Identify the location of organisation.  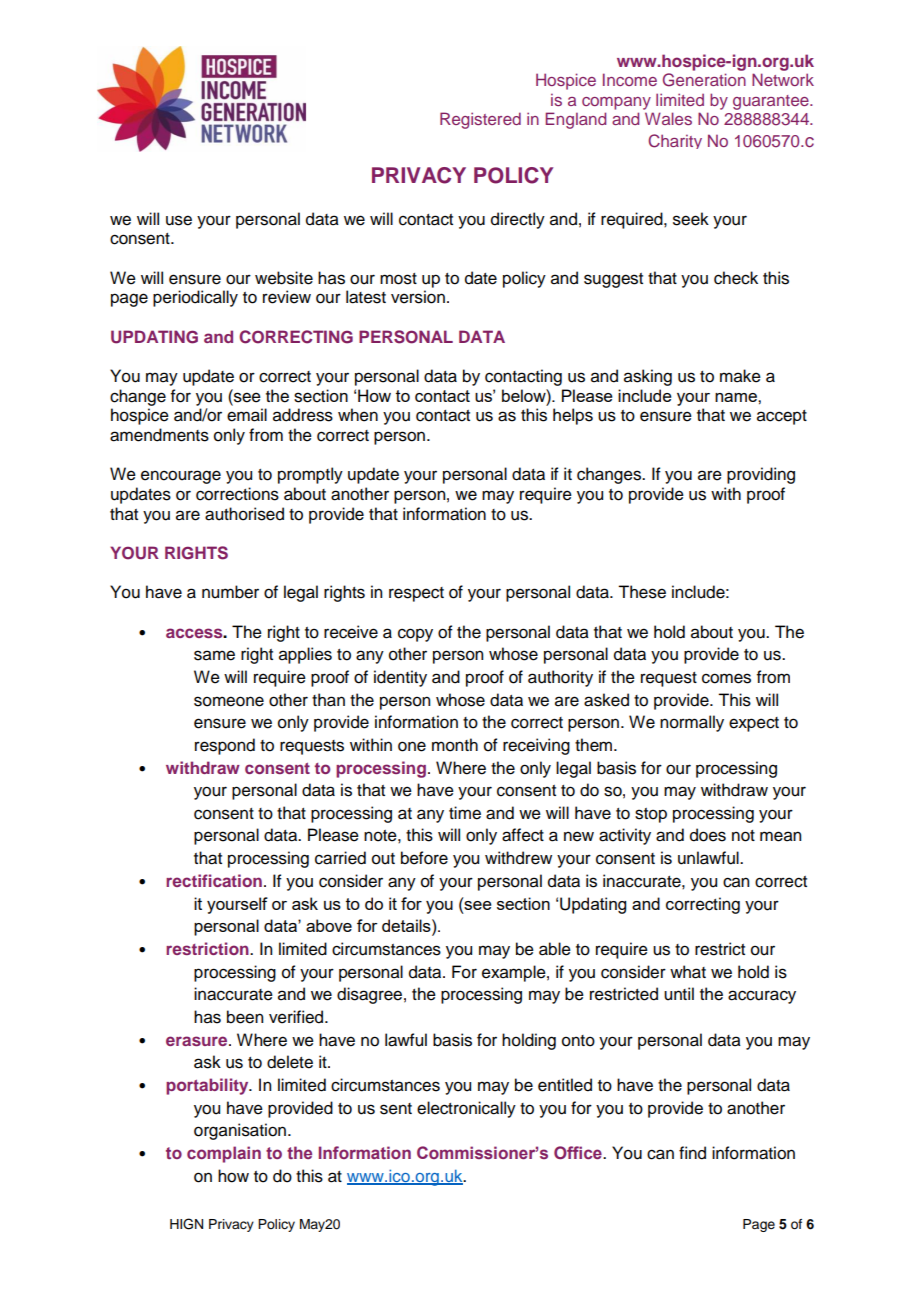
(240, 1131).
